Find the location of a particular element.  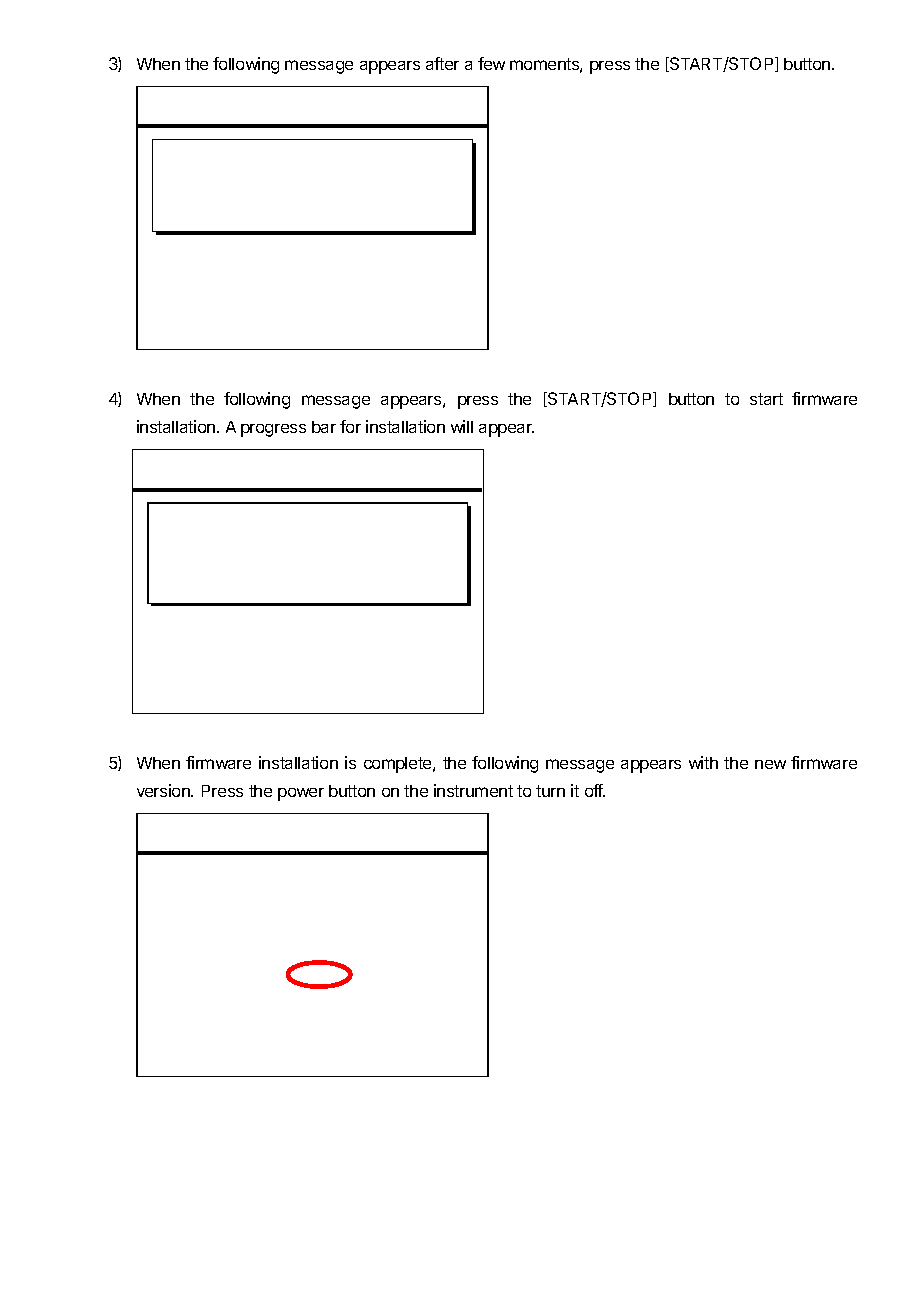

bar is located at coordinates (324, 427).
